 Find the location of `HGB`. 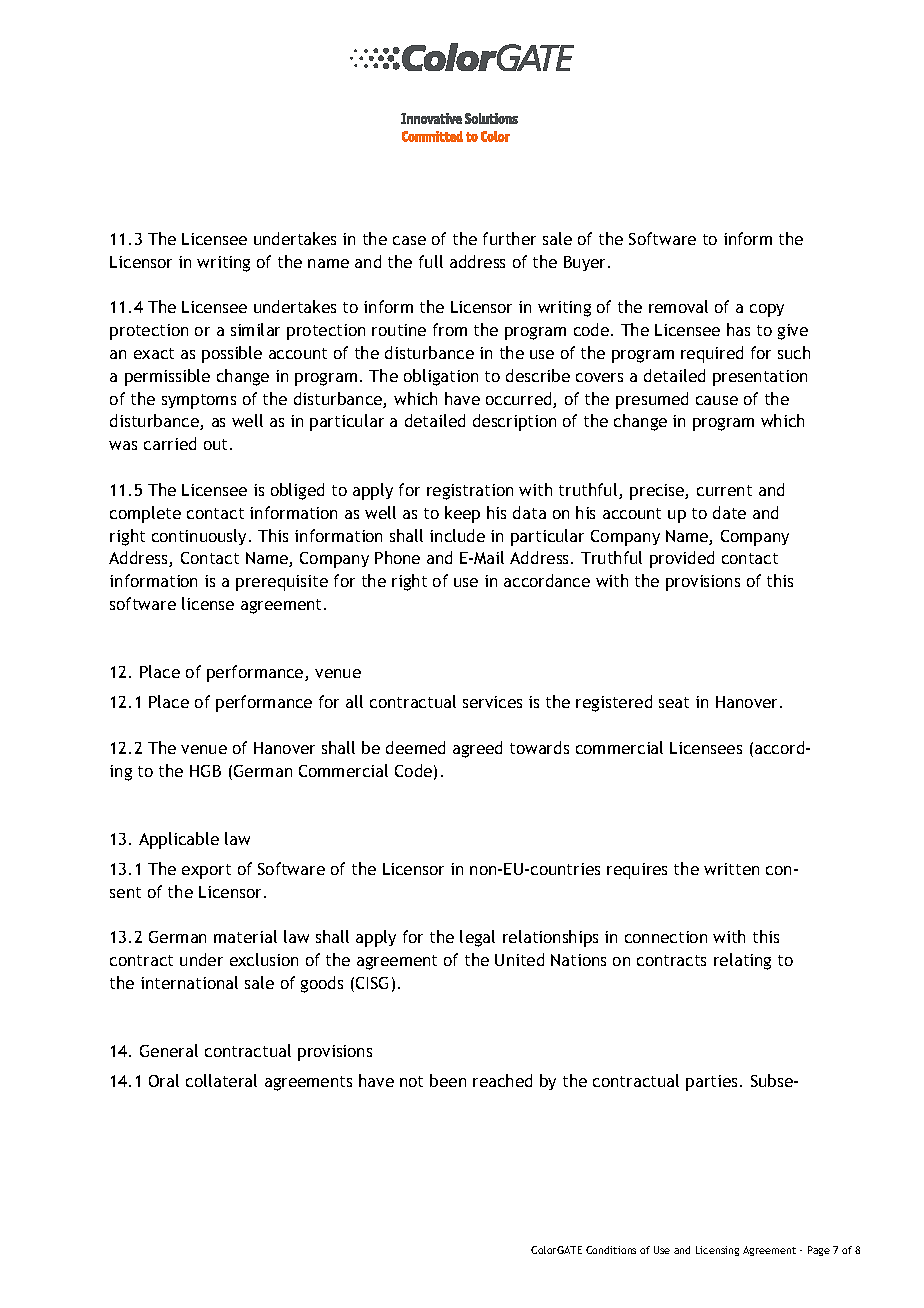

HGB is located at coordinates (205, 771).
